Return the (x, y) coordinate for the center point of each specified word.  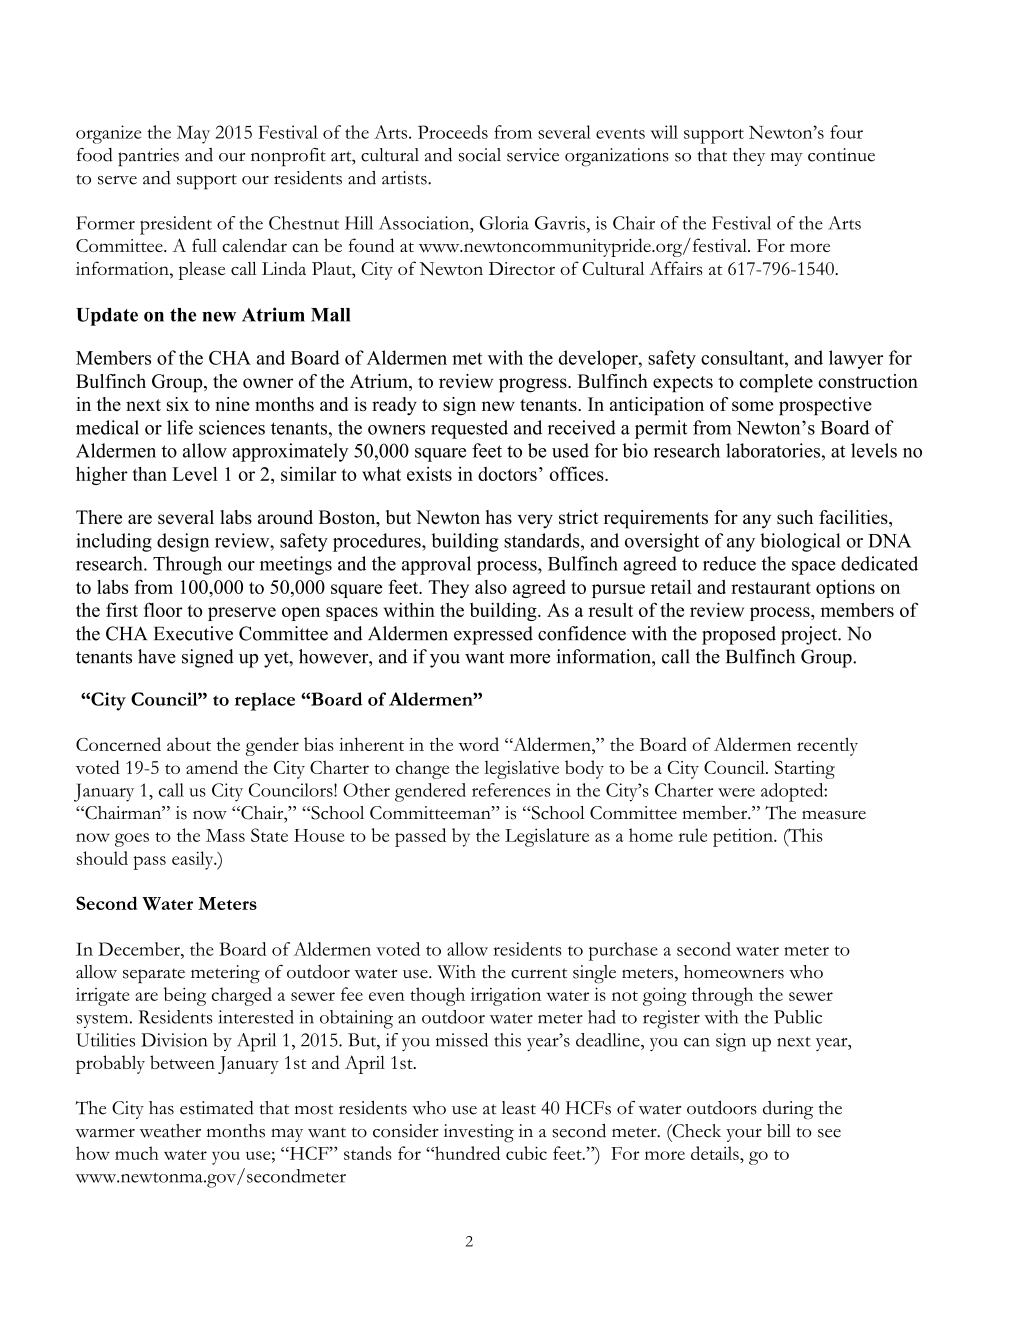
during (788, 1110)
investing (479, 1133)
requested (469, 429)
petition (744, 837)
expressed (493, 635)
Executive (193, 633)
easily (194, 860)
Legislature (547, 837)
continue (841, 155)
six (178, 404)
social (480, 155)
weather (170, 1131)
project (810, 635)
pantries (148, 157)
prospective (825, 406)
